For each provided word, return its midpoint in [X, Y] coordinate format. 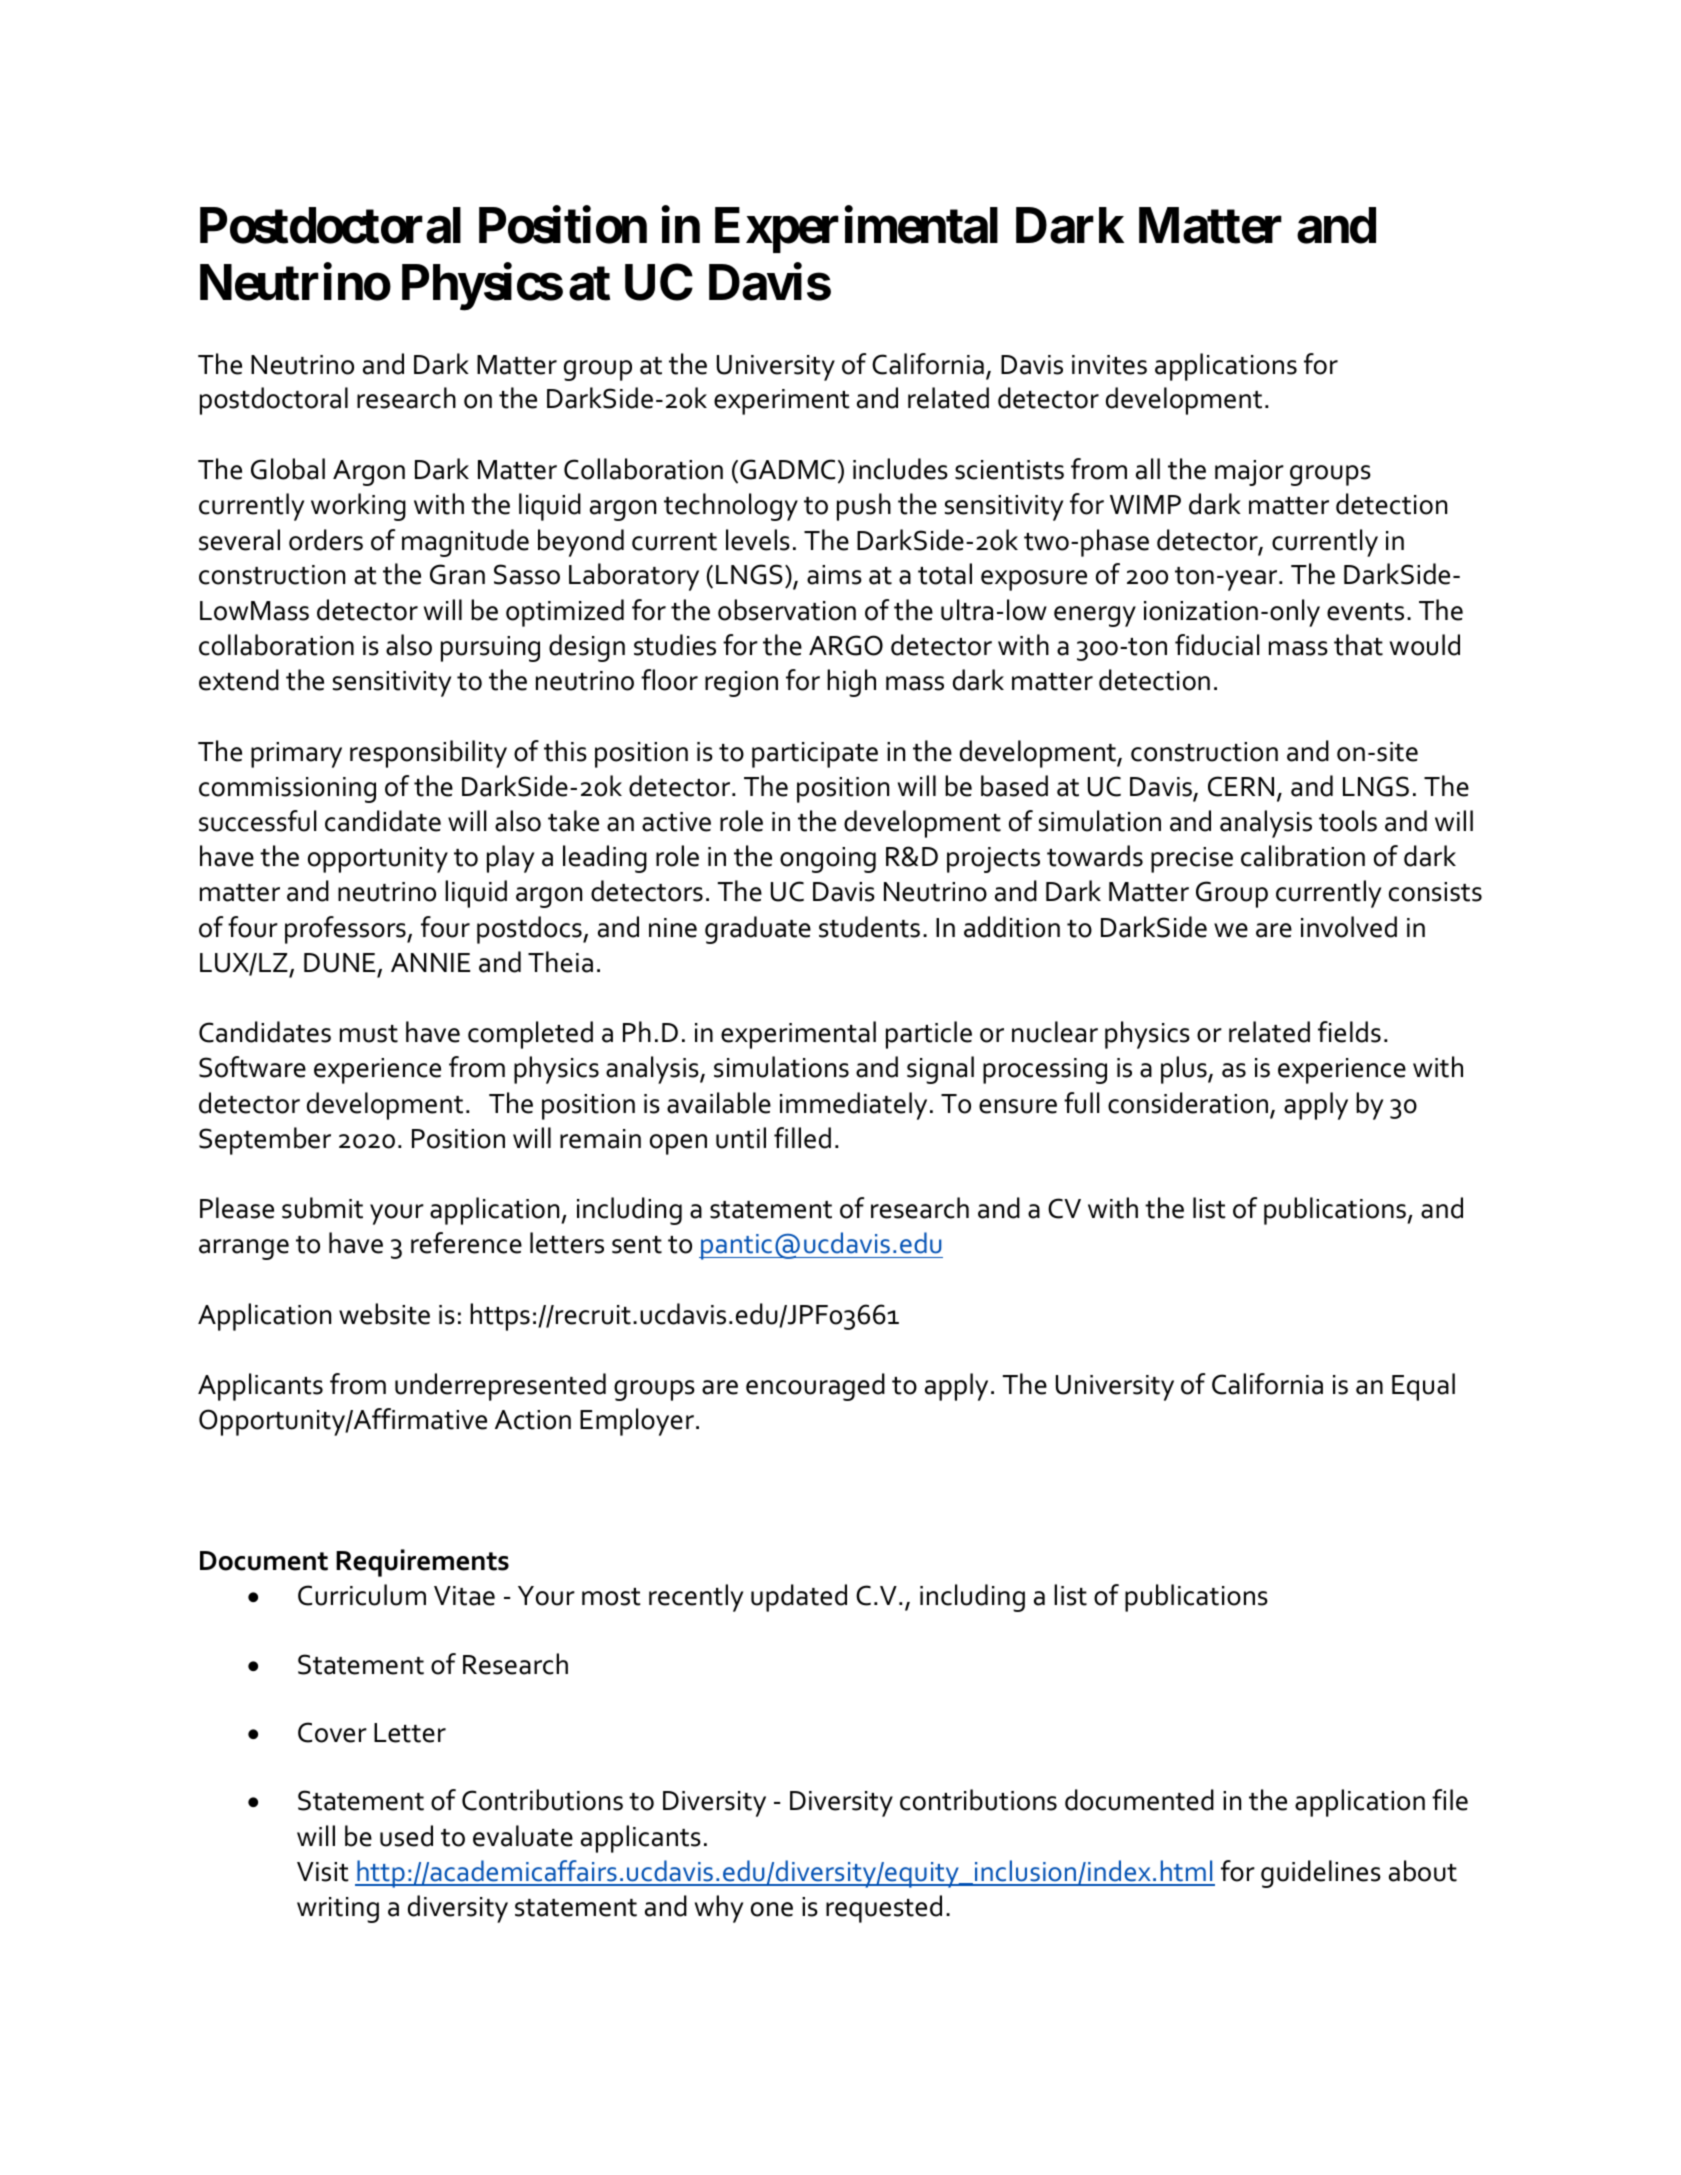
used [406, 1836]
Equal [1423, 1387]
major [1249, 473]
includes [900, 469]
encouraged [815, 1387]
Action [533, 1420]
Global [288, 469]
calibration [1303, 856]
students [869, 927]
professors [346, 930]
